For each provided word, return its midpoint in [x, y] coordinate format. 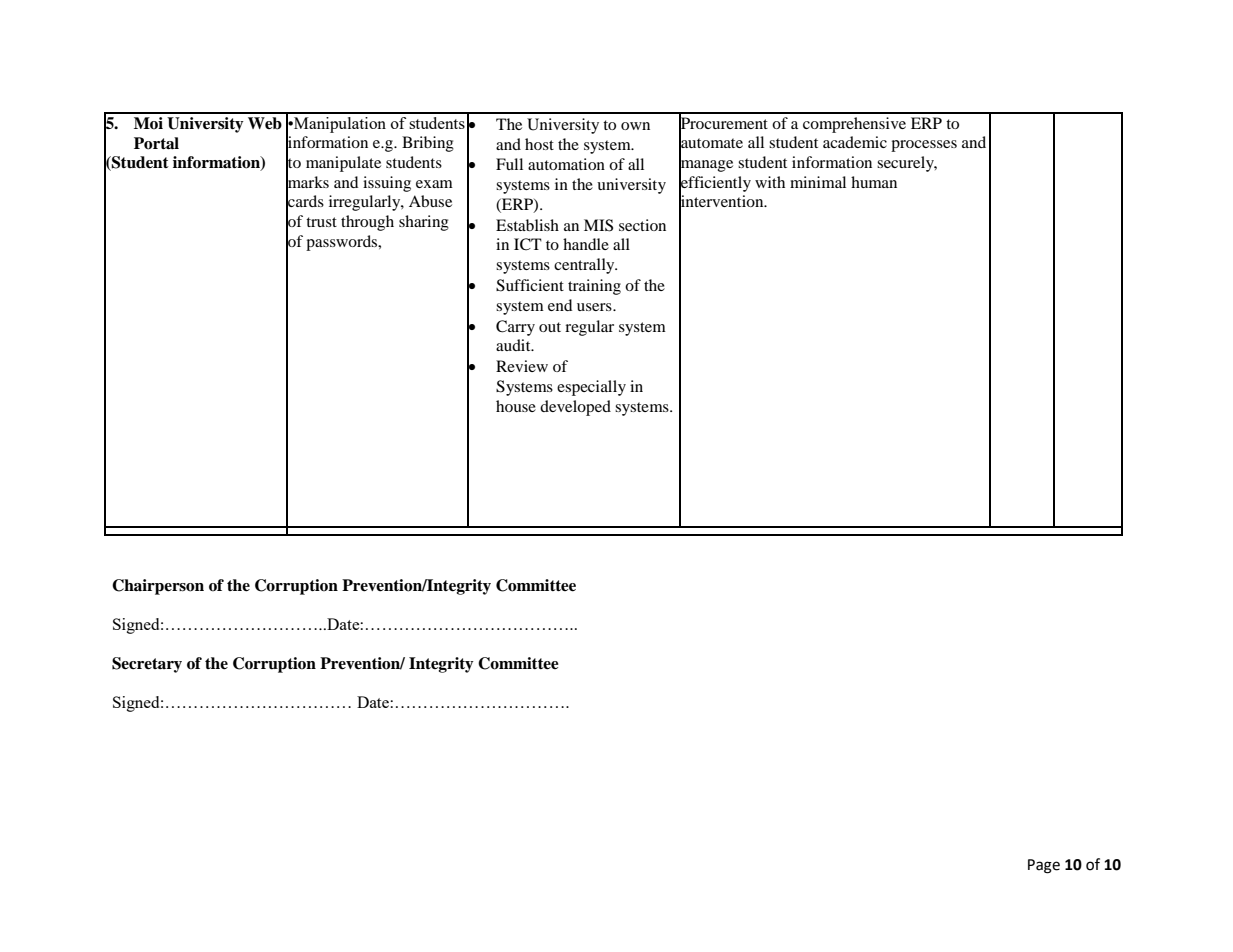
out [550, 327]
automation [566, 164]
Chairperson [158, 587]
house [516, 406]
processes [924, 146]
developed [575, 408]
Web [265, 123]
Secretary [147, 665]
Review [522, 366]
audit [514, 345]
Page [1044, 866]
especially [591, 388]
